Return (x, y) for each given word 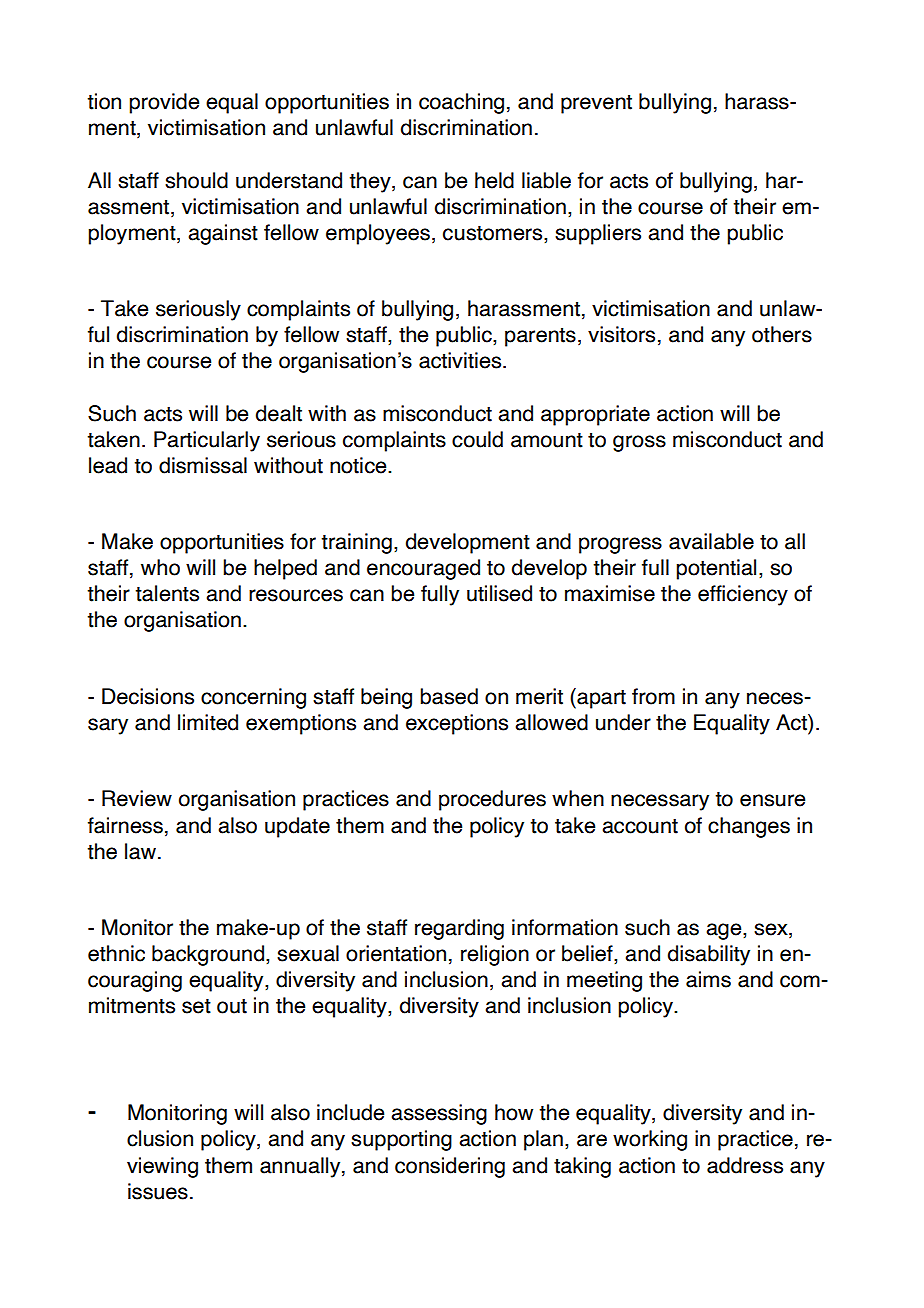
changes (749, 827)
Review (137, 798)
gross (639, 443)
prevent (596, 104)
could (477, 439)
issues (158, 1191)
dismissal (203, 465)
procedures (492, 800)
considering (450, 1167)
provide (164, 103)
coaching (461, 103)
